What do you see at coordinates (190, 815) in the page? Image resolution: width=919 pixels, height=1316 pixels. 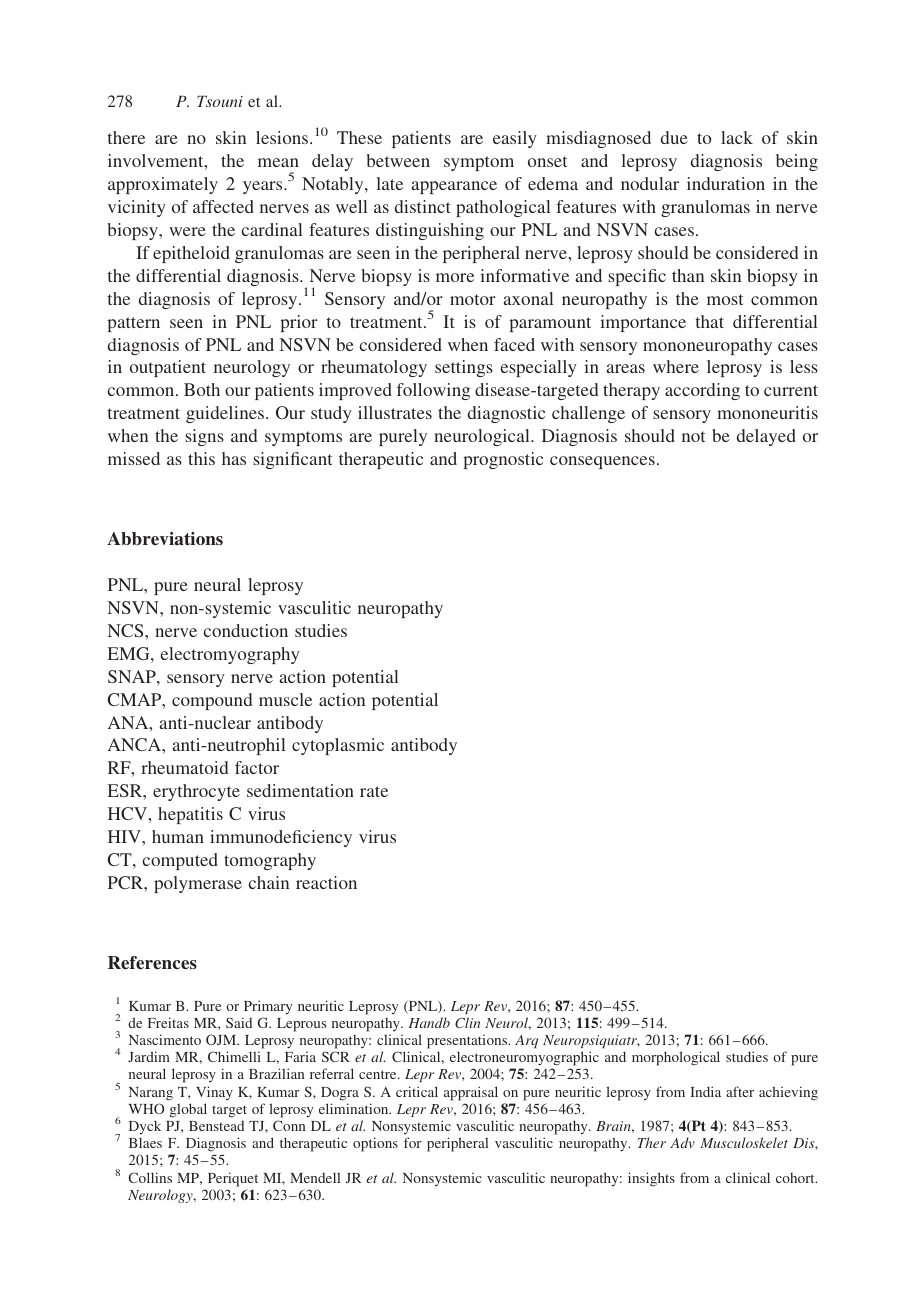 I see `hepatitis` at bounding box center [190, 815].
